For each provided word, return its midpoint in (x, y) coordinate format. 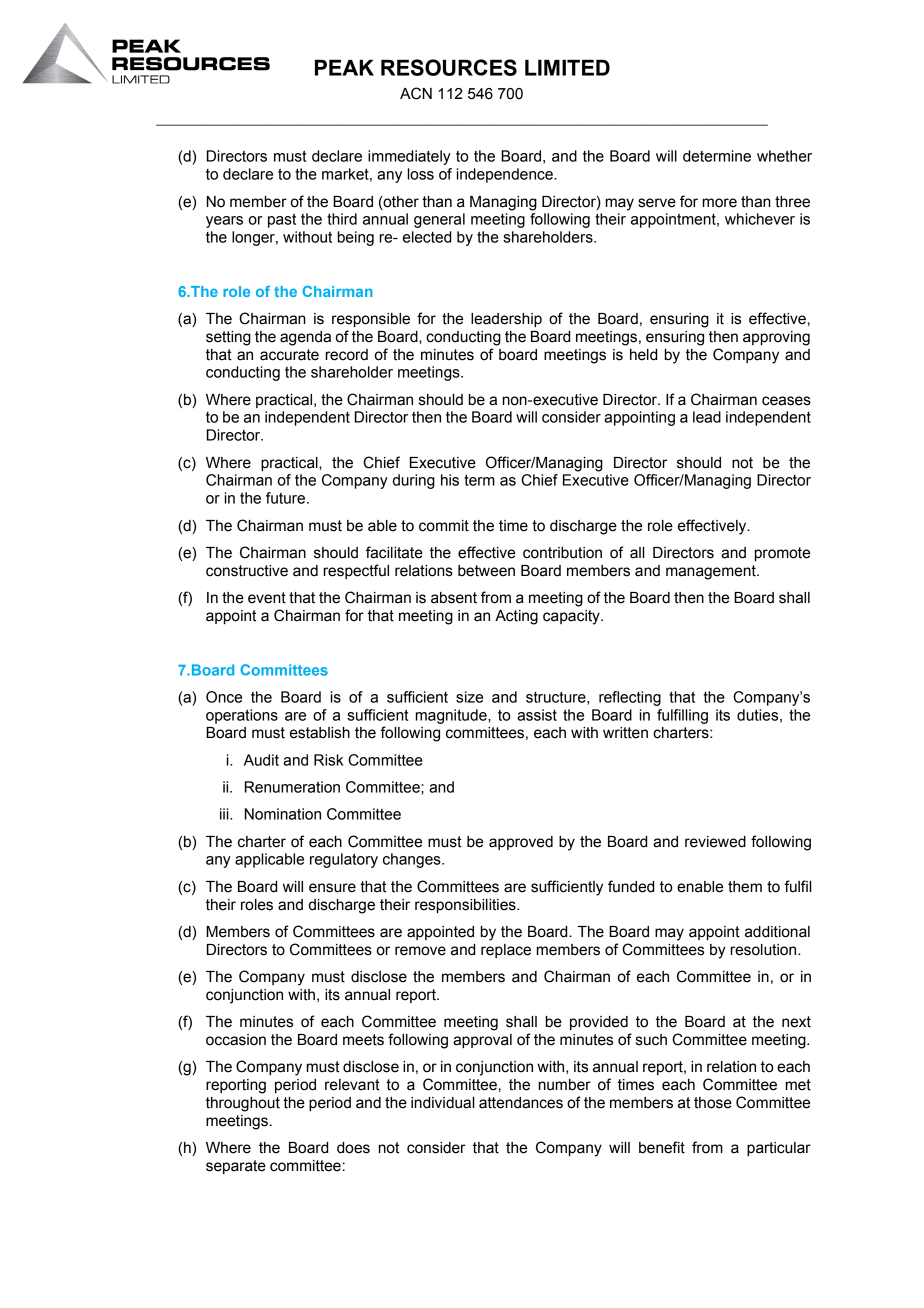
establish (320, 733)
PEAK (344, 67)
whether (784, 156)
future (285, 498)
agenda (305, 338)
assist (537, 715)
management (712, 572)
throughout (243, 1104)
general (439, 220)
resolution (765, 950)
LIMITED (567, 67)
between (486, 571)
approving (776, 338)
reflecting (630, 698)
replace (506, 951)
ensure (332, 888)
